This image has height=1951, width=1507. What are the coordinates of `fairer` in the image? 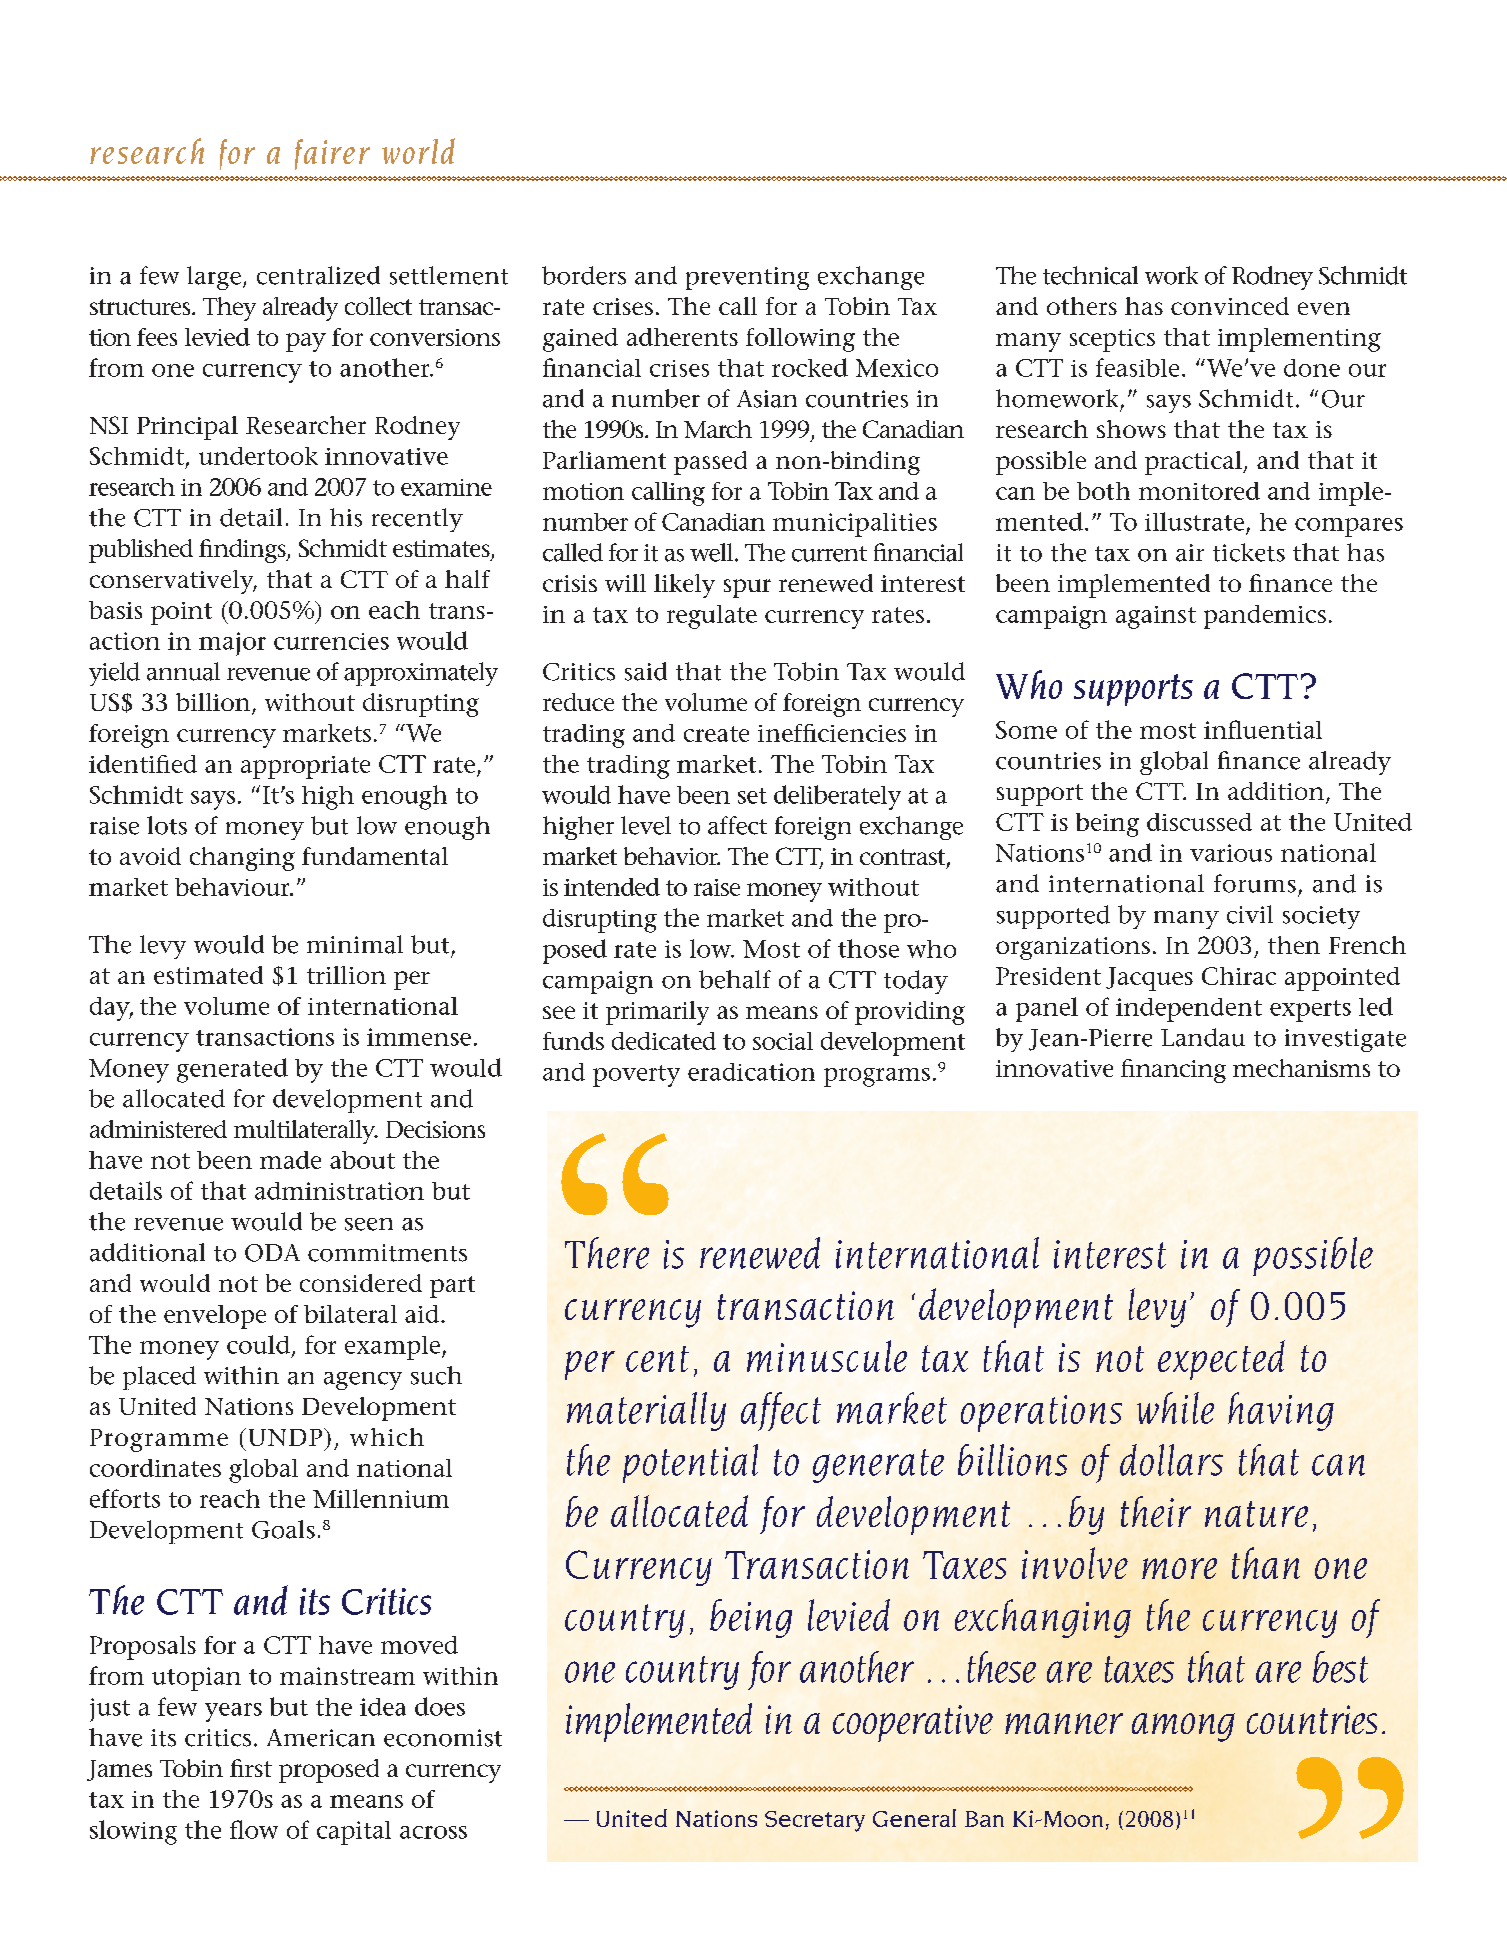 It's located at (332, 154).
